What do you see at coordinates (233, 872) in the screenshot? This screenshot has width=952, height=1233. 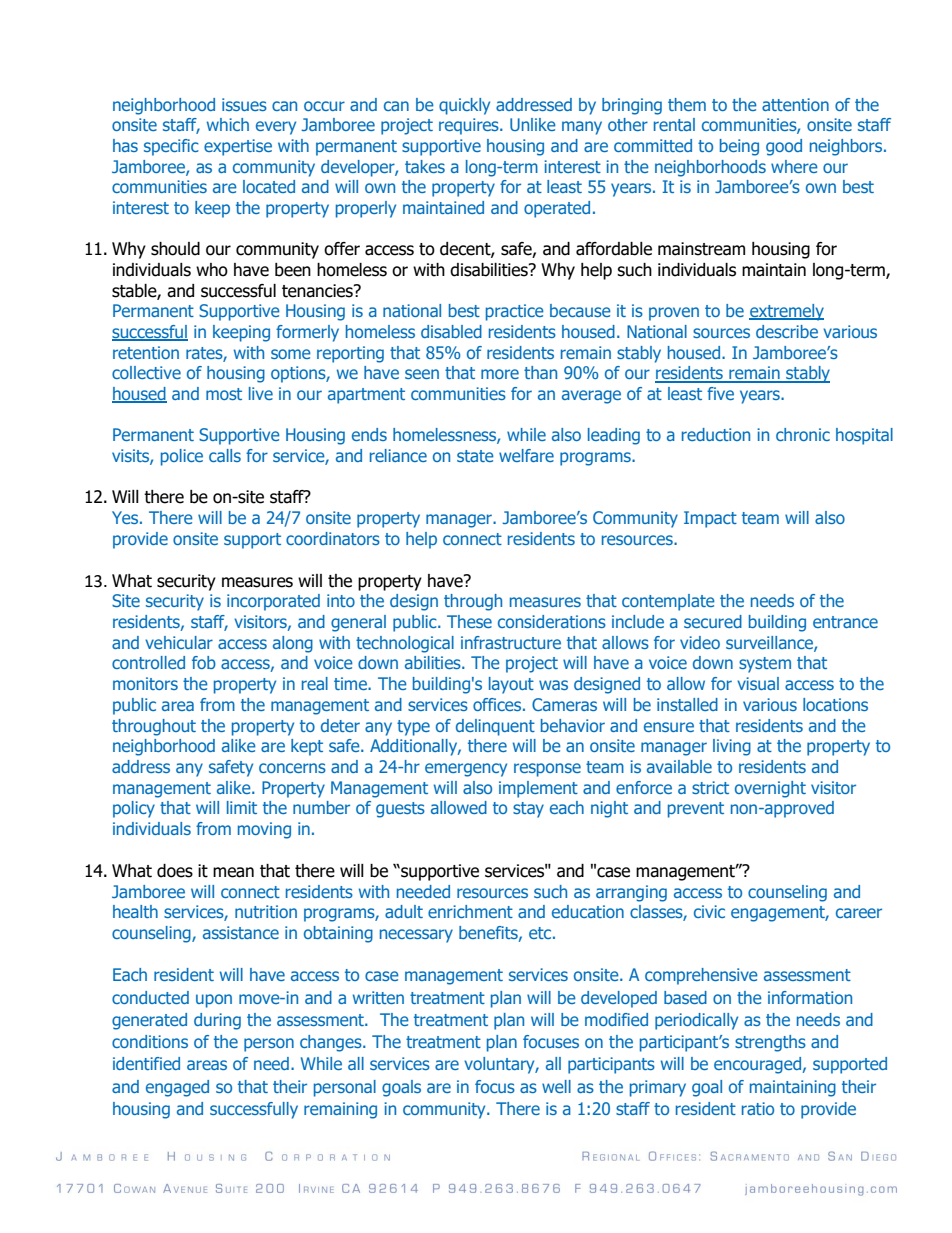 I see `mean` at bounding box center [233, 872].
